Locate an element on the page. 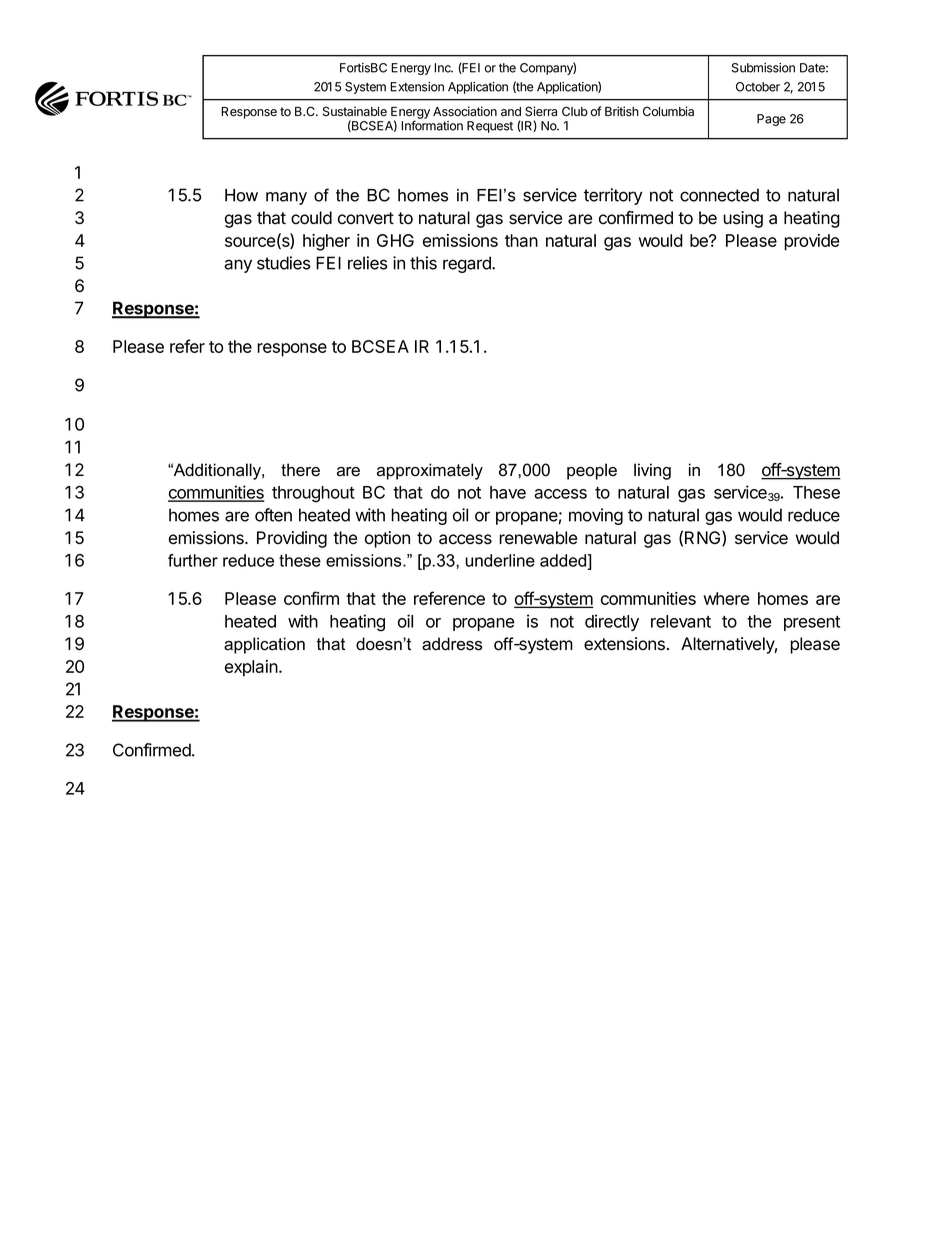 The height and width of the image is (1233, 952). address is located at coordinates (452, 644).
